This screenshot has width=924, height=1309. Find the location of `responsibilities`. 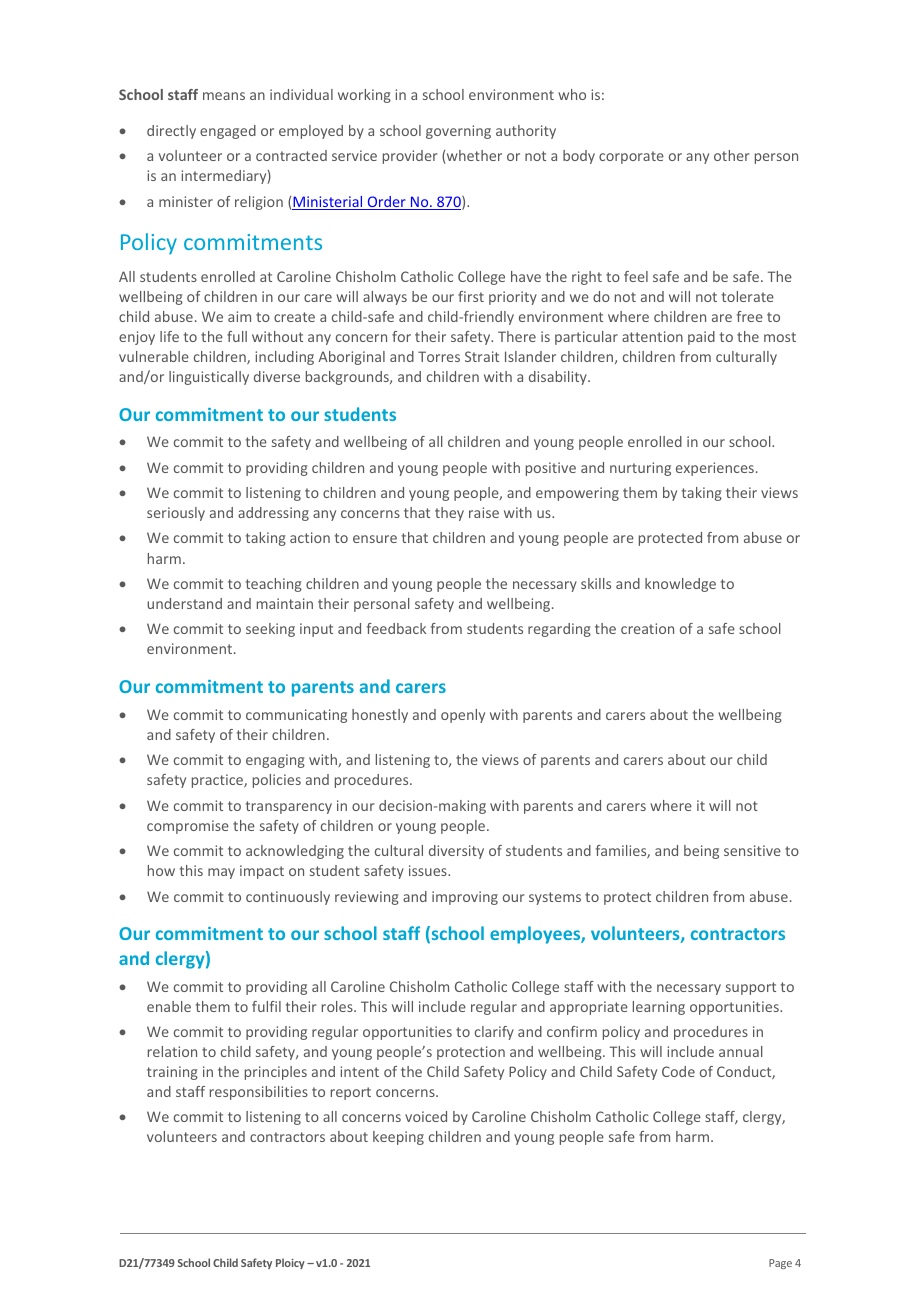

responsibilities is located at coordinates (259, 1093).
